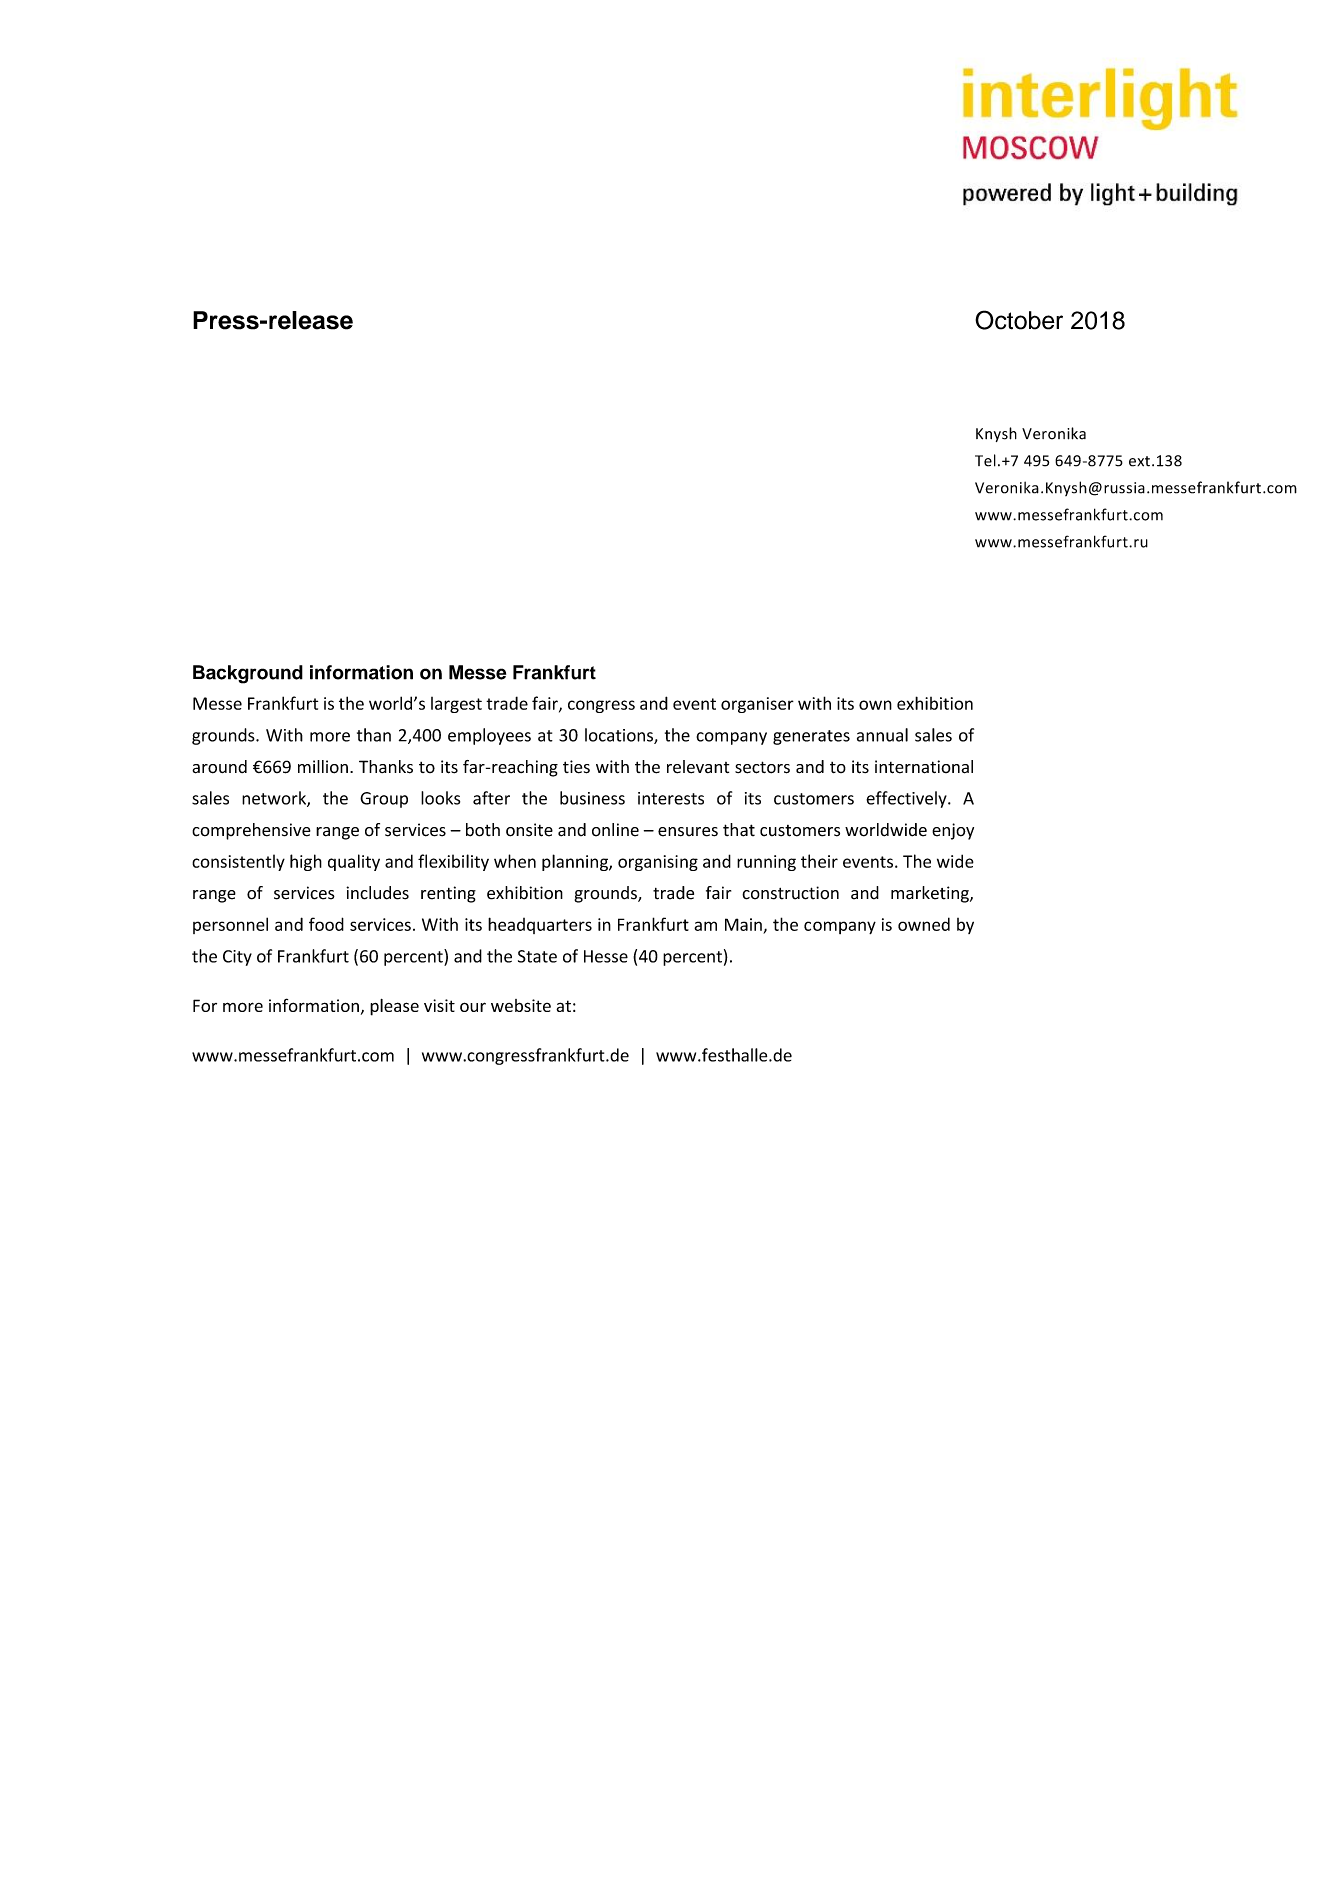  What do you see at coordinates (811, 737) in the image?
I see `generates` at bounding box center [811, 737].
